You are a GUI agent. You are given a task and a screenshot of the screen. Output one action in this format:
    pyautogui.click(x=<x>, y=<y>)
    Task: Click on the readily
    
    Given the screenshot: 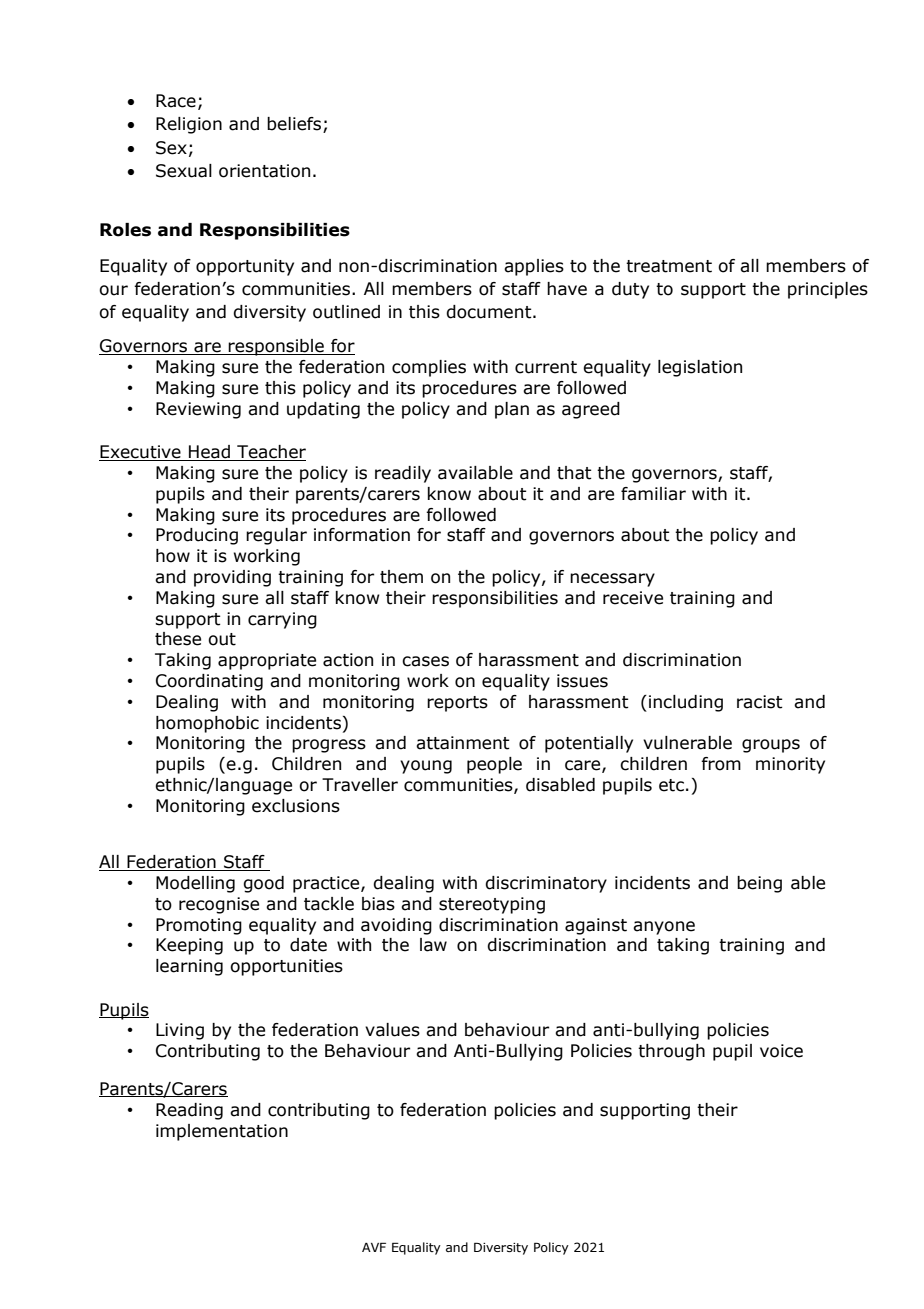 What is the action you would take?
    pyautogui.click(x=403, y=474)
